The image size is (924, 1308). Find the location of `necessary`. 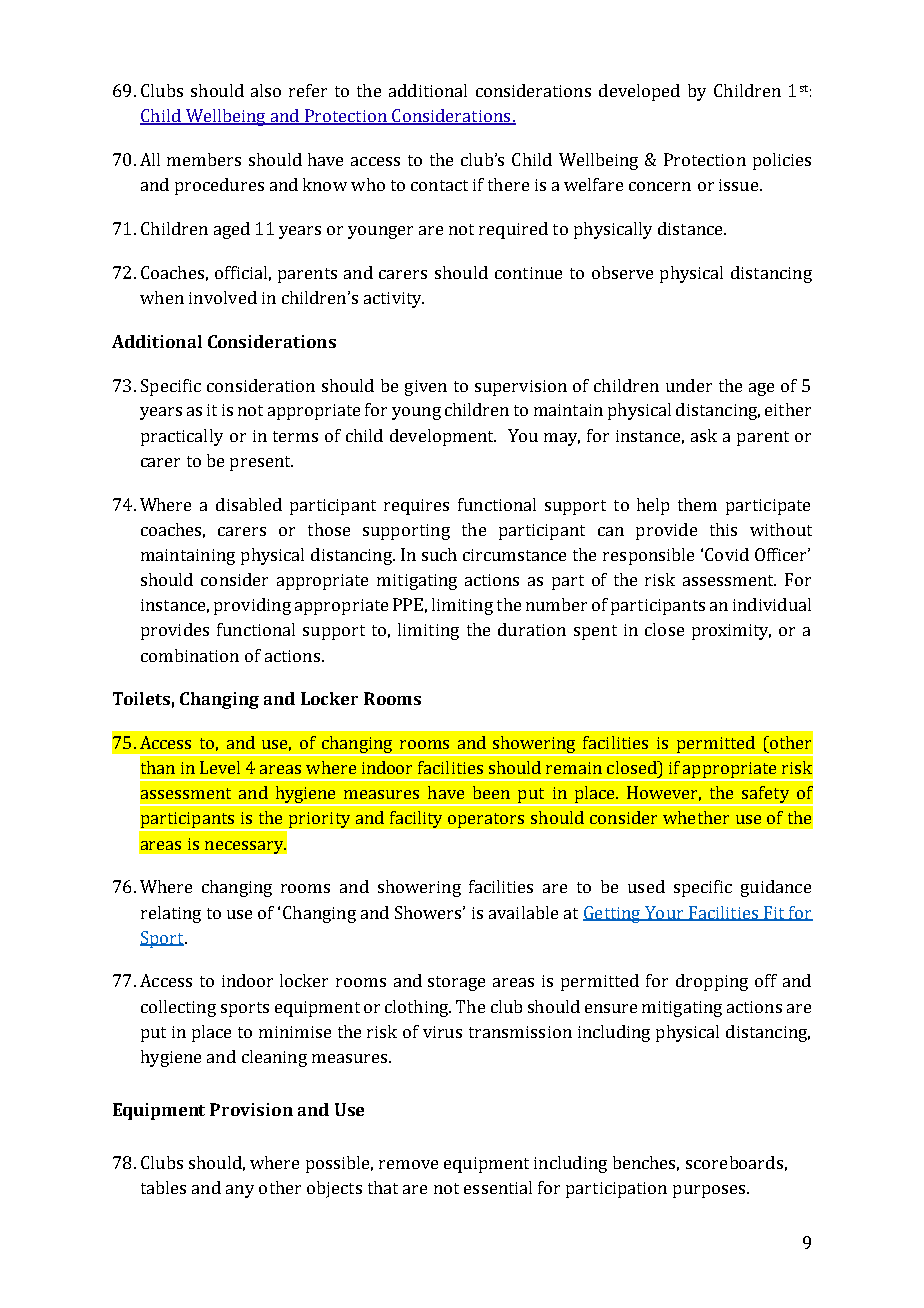

necessary is located at coordinates (245, 847).
